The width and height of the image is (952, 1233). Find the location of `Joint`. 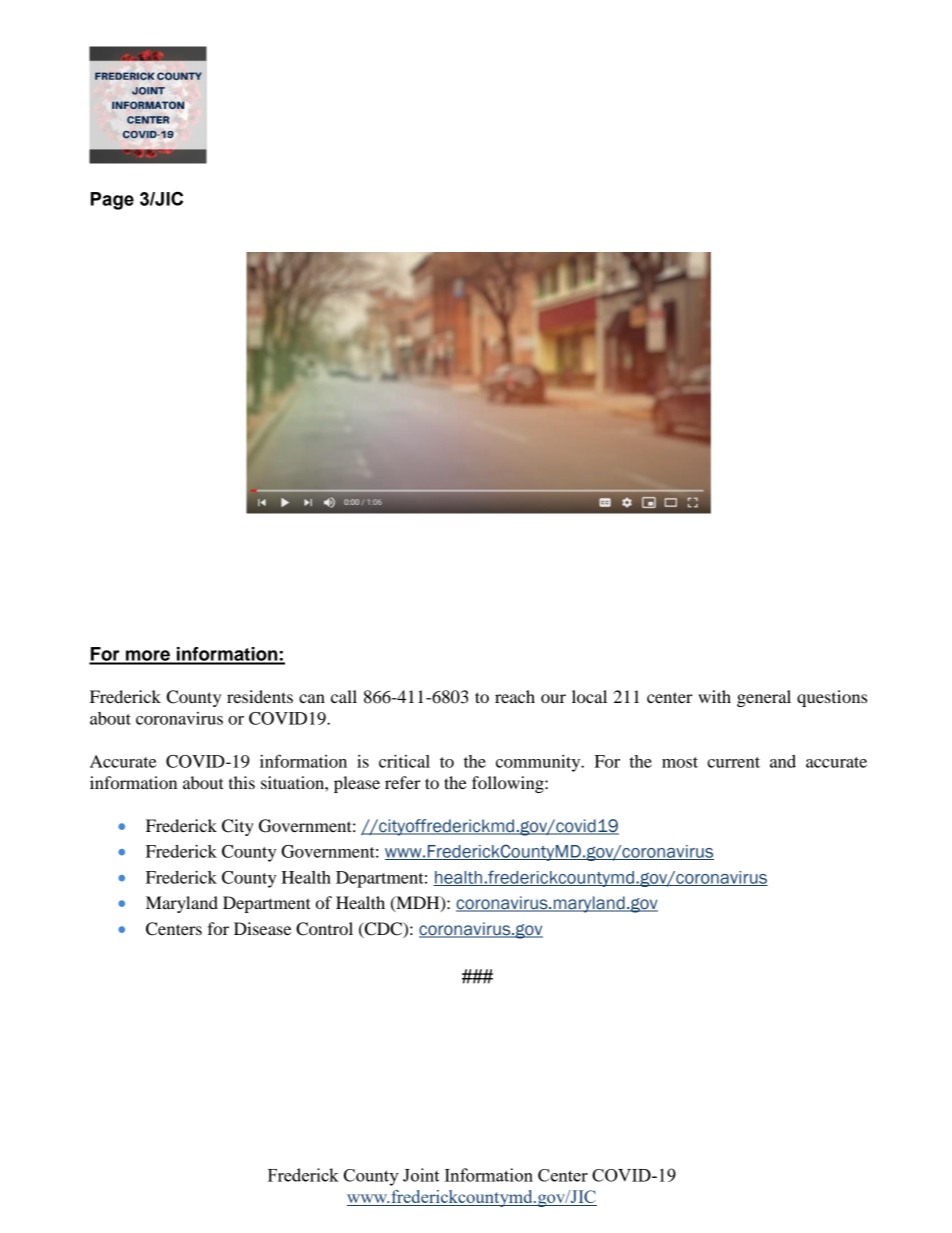

Joint is located at coordinates (421, 1175).
